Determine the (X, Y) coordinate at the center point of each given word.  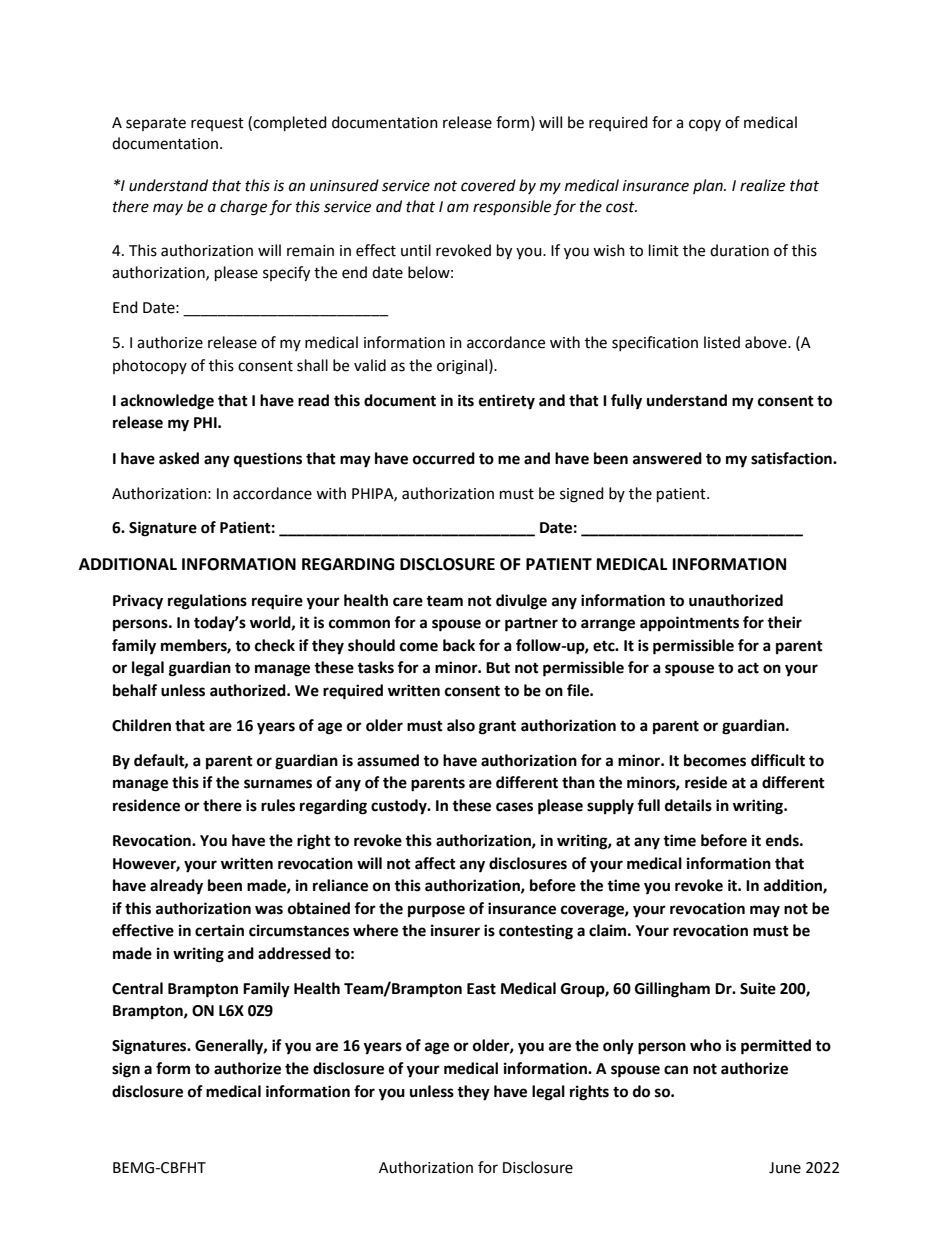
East (481, 989)
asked (179, 458)
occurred (444, 458)
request (217, 124)
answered (667, 458)
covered (488, 185)
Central (137, 988)
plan (709, 186)
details (688, 805)
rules (278, 805)
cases (514, 807)
